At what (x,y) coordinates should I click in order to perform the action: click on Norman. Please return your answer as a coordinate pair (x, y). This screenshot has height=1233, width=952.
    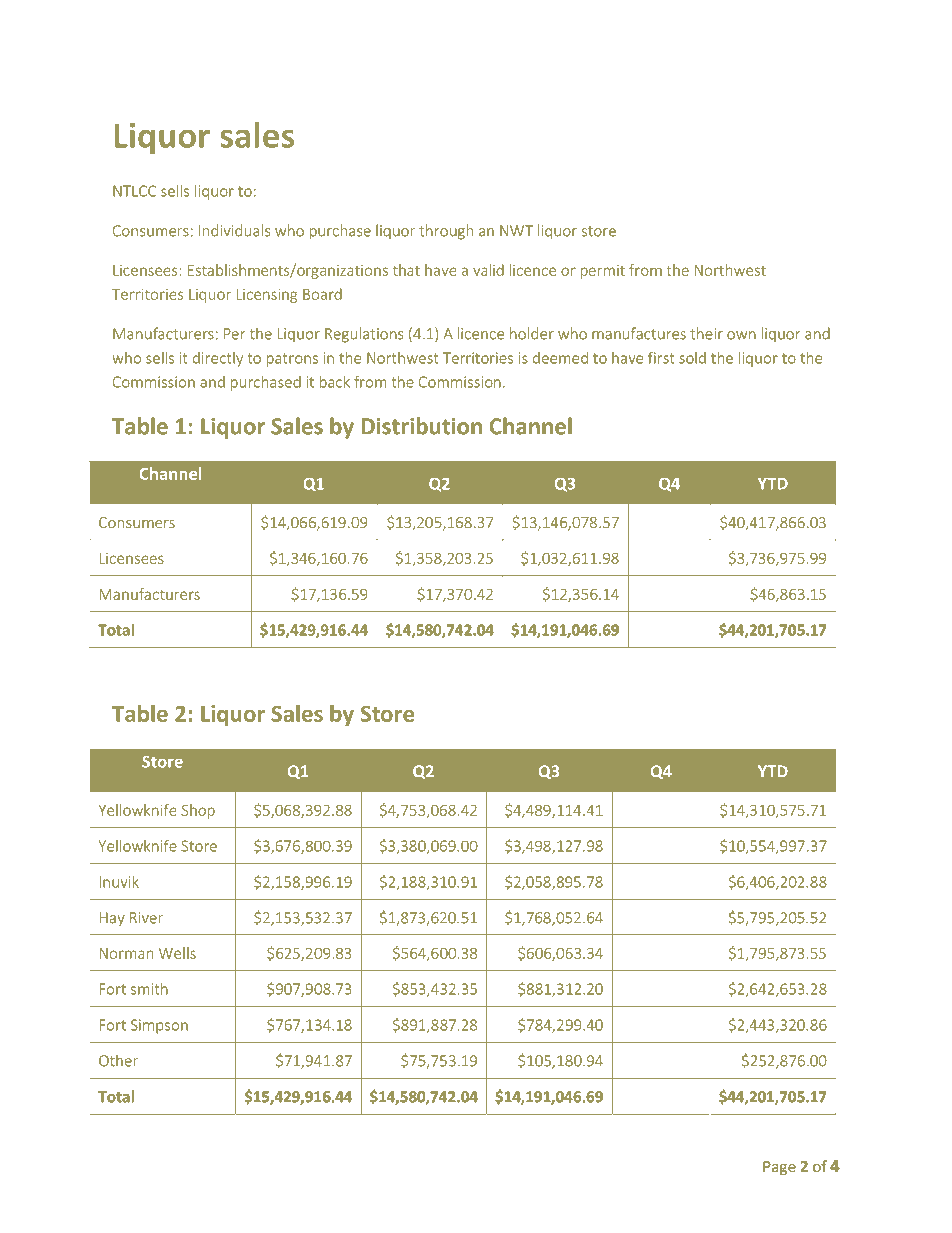
    Looking at the image, I should click on (126, 953).
